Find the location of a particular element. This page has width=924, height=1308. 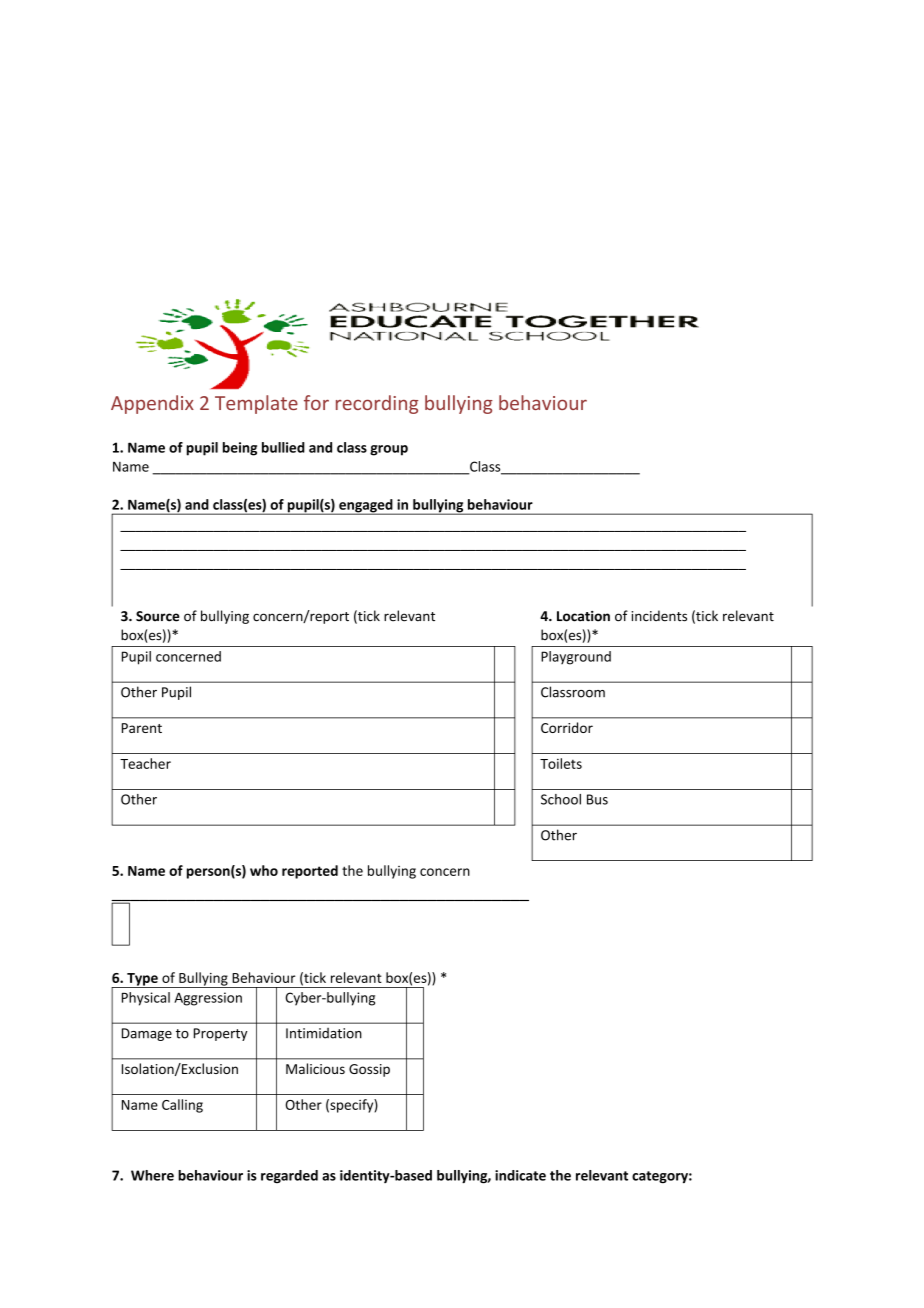

Intimidation is located at coordinates (324, 1033).
